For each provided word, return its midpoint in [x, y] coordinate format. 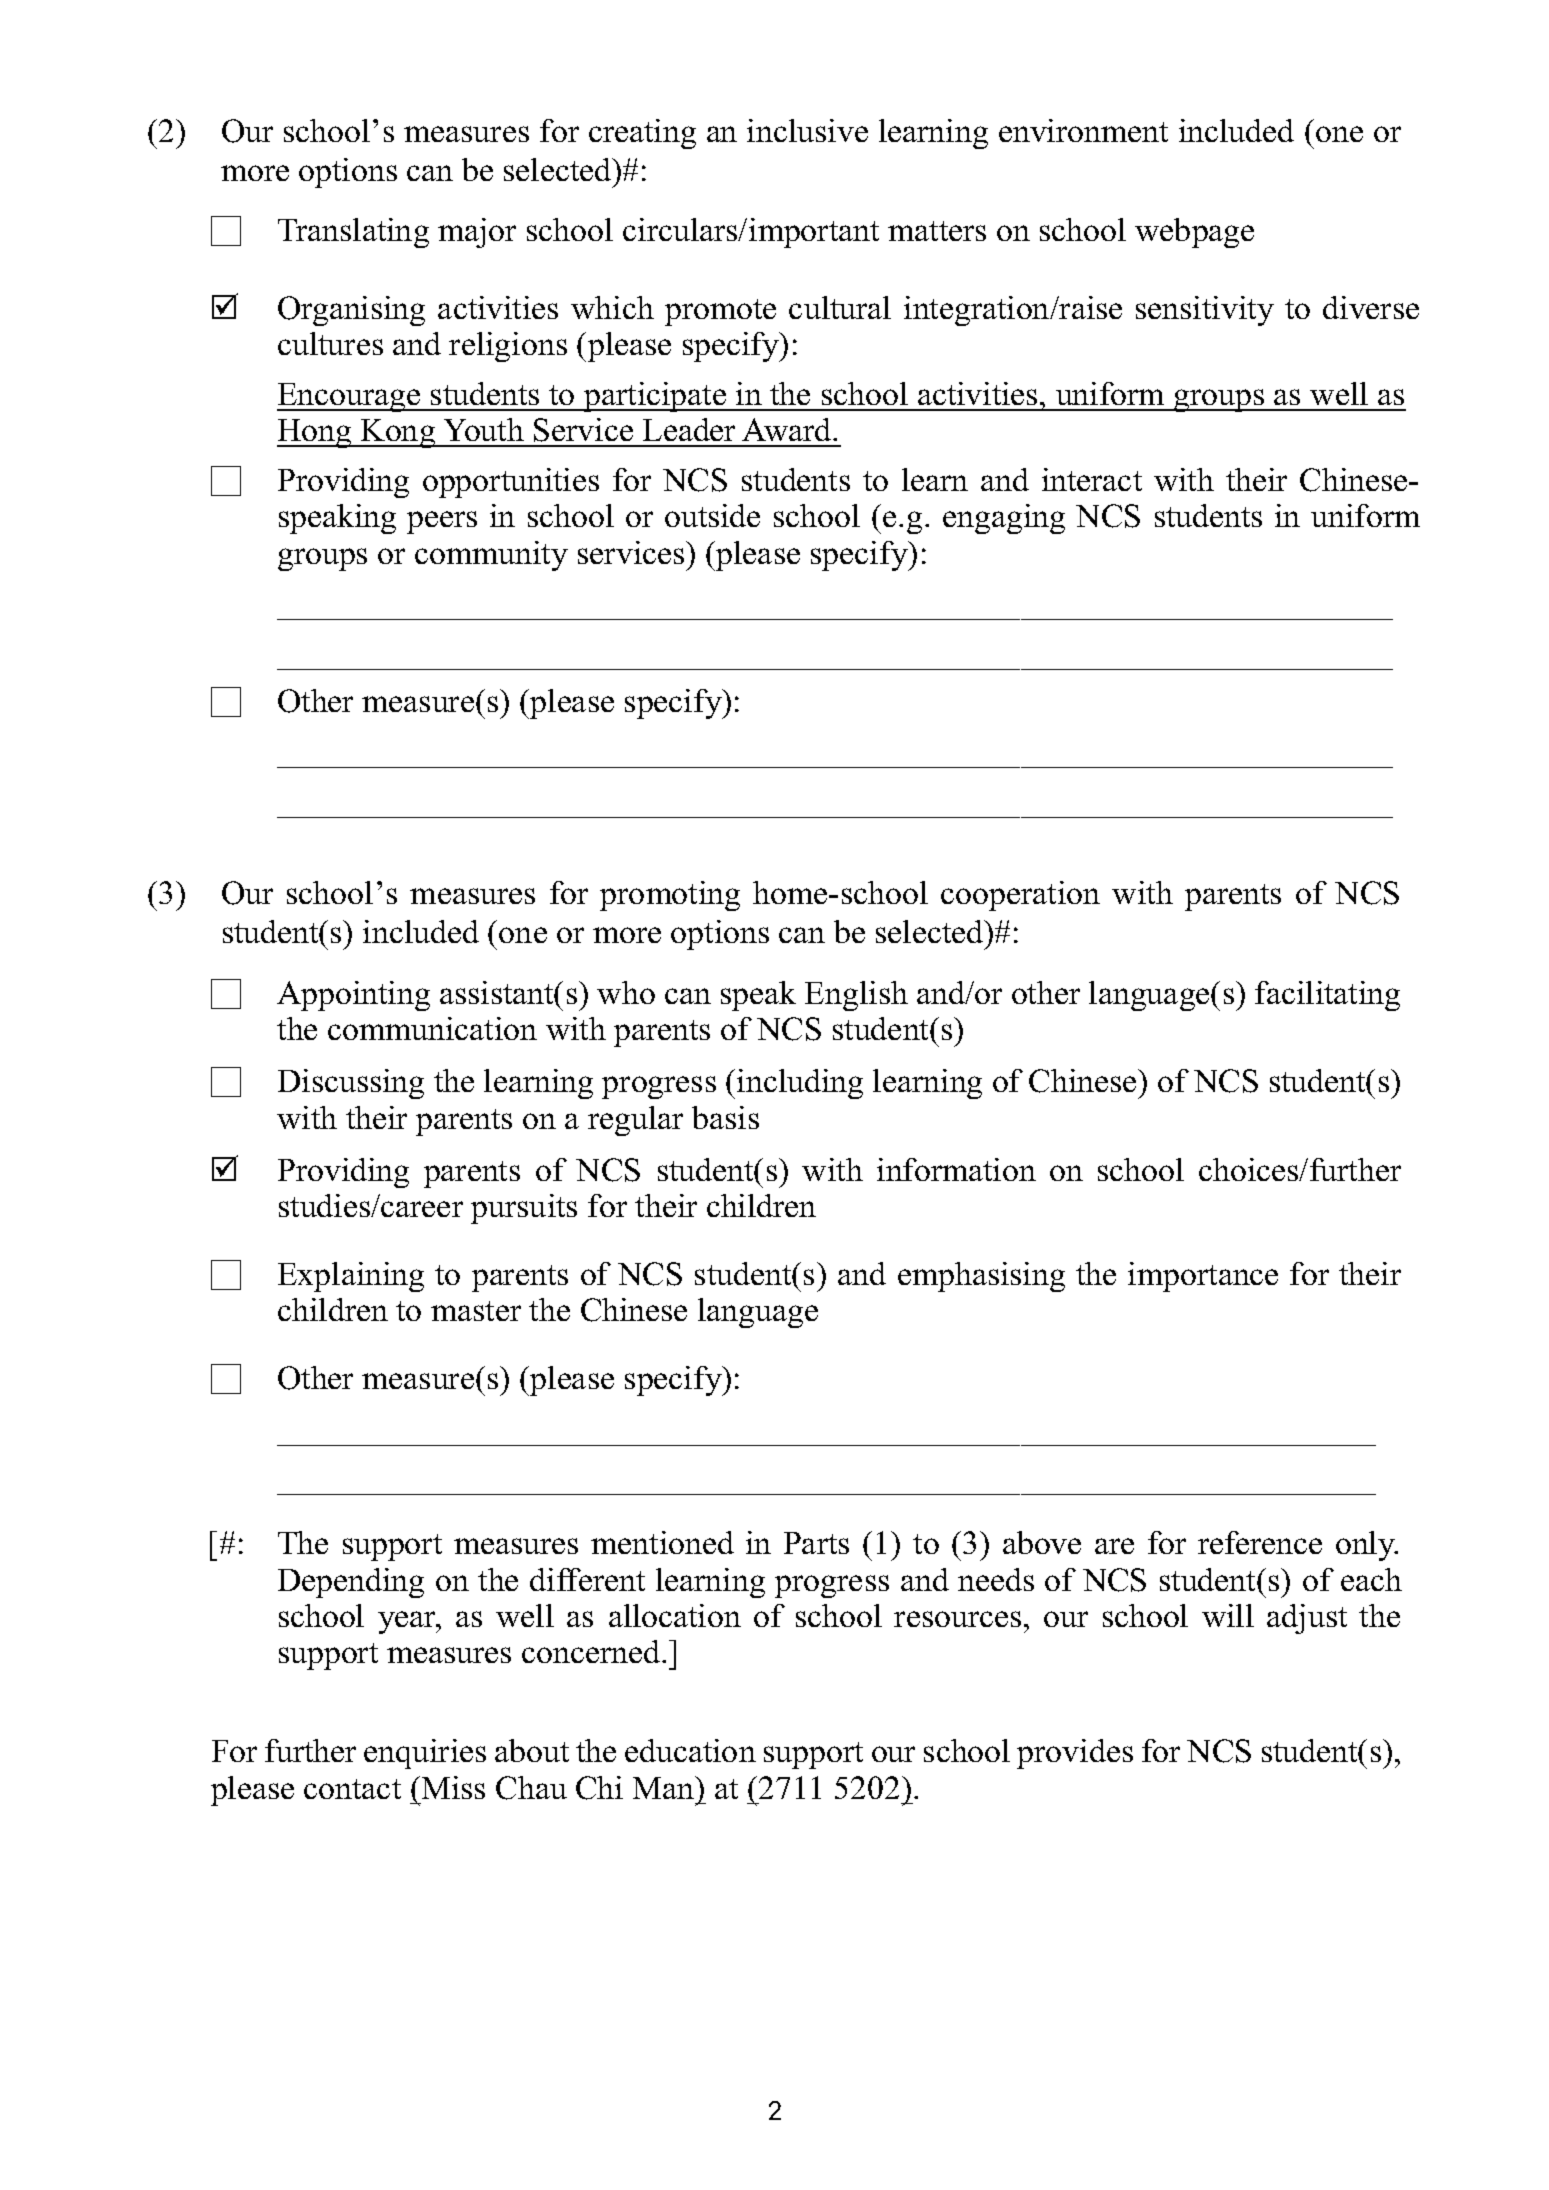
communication [432, 1028]
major [477, 233]
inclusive [807, 130]
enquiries [425, 1754]
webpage [1194, 233]
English [856, 996]
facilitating [1327, 996]
